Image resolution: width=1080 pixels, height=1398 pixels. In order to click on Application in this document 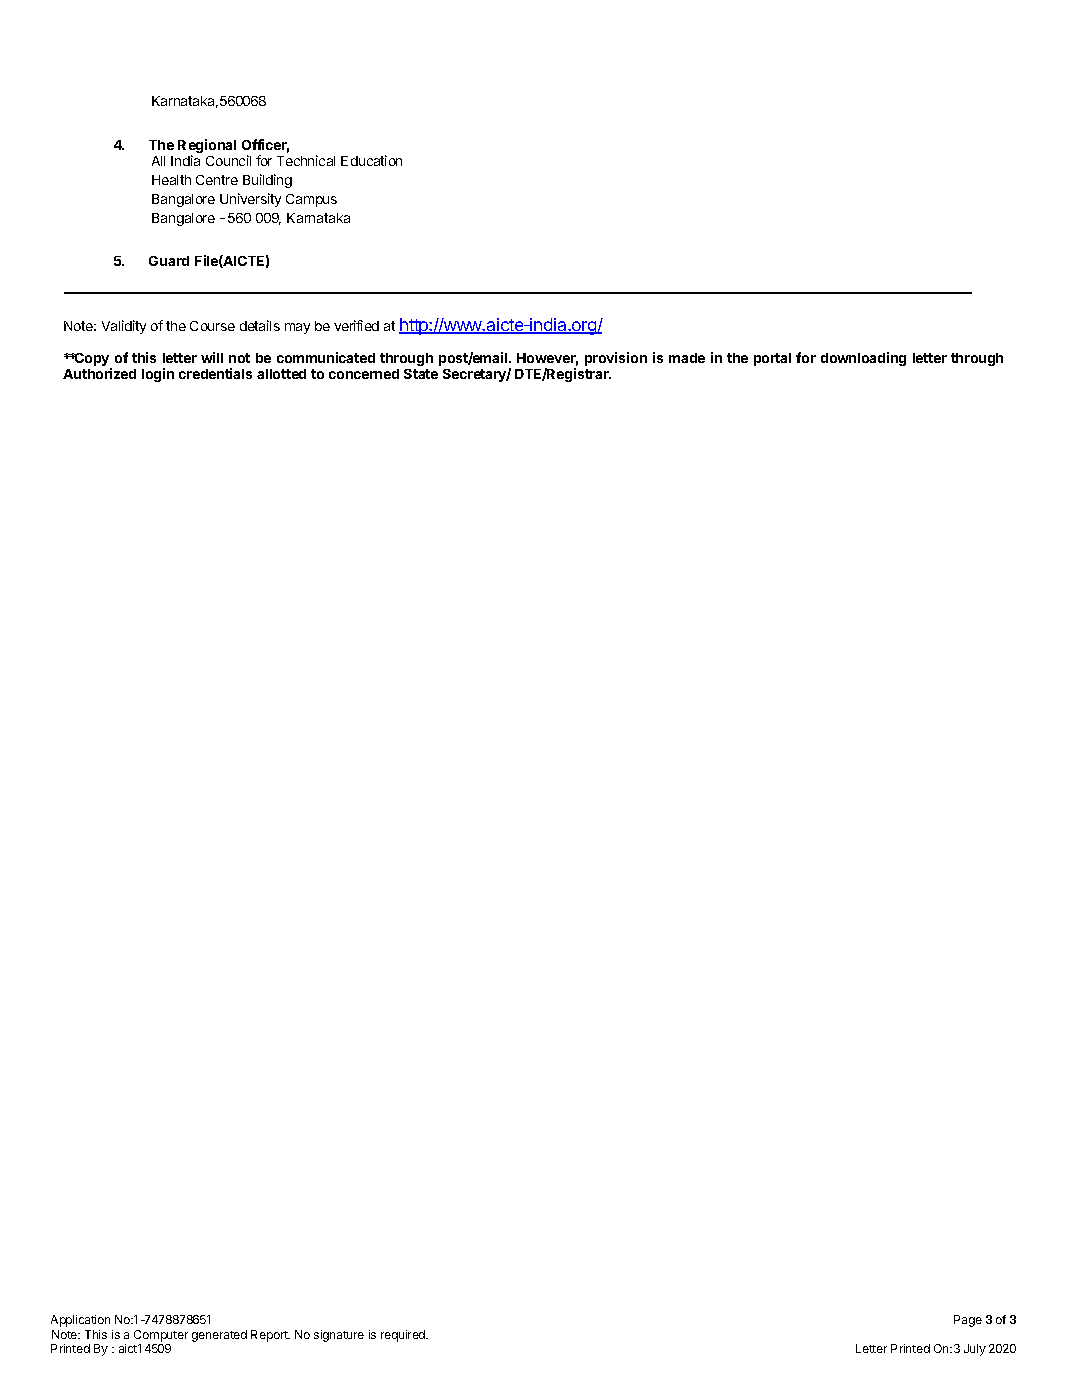, I will do `click(80, 1321)`.
